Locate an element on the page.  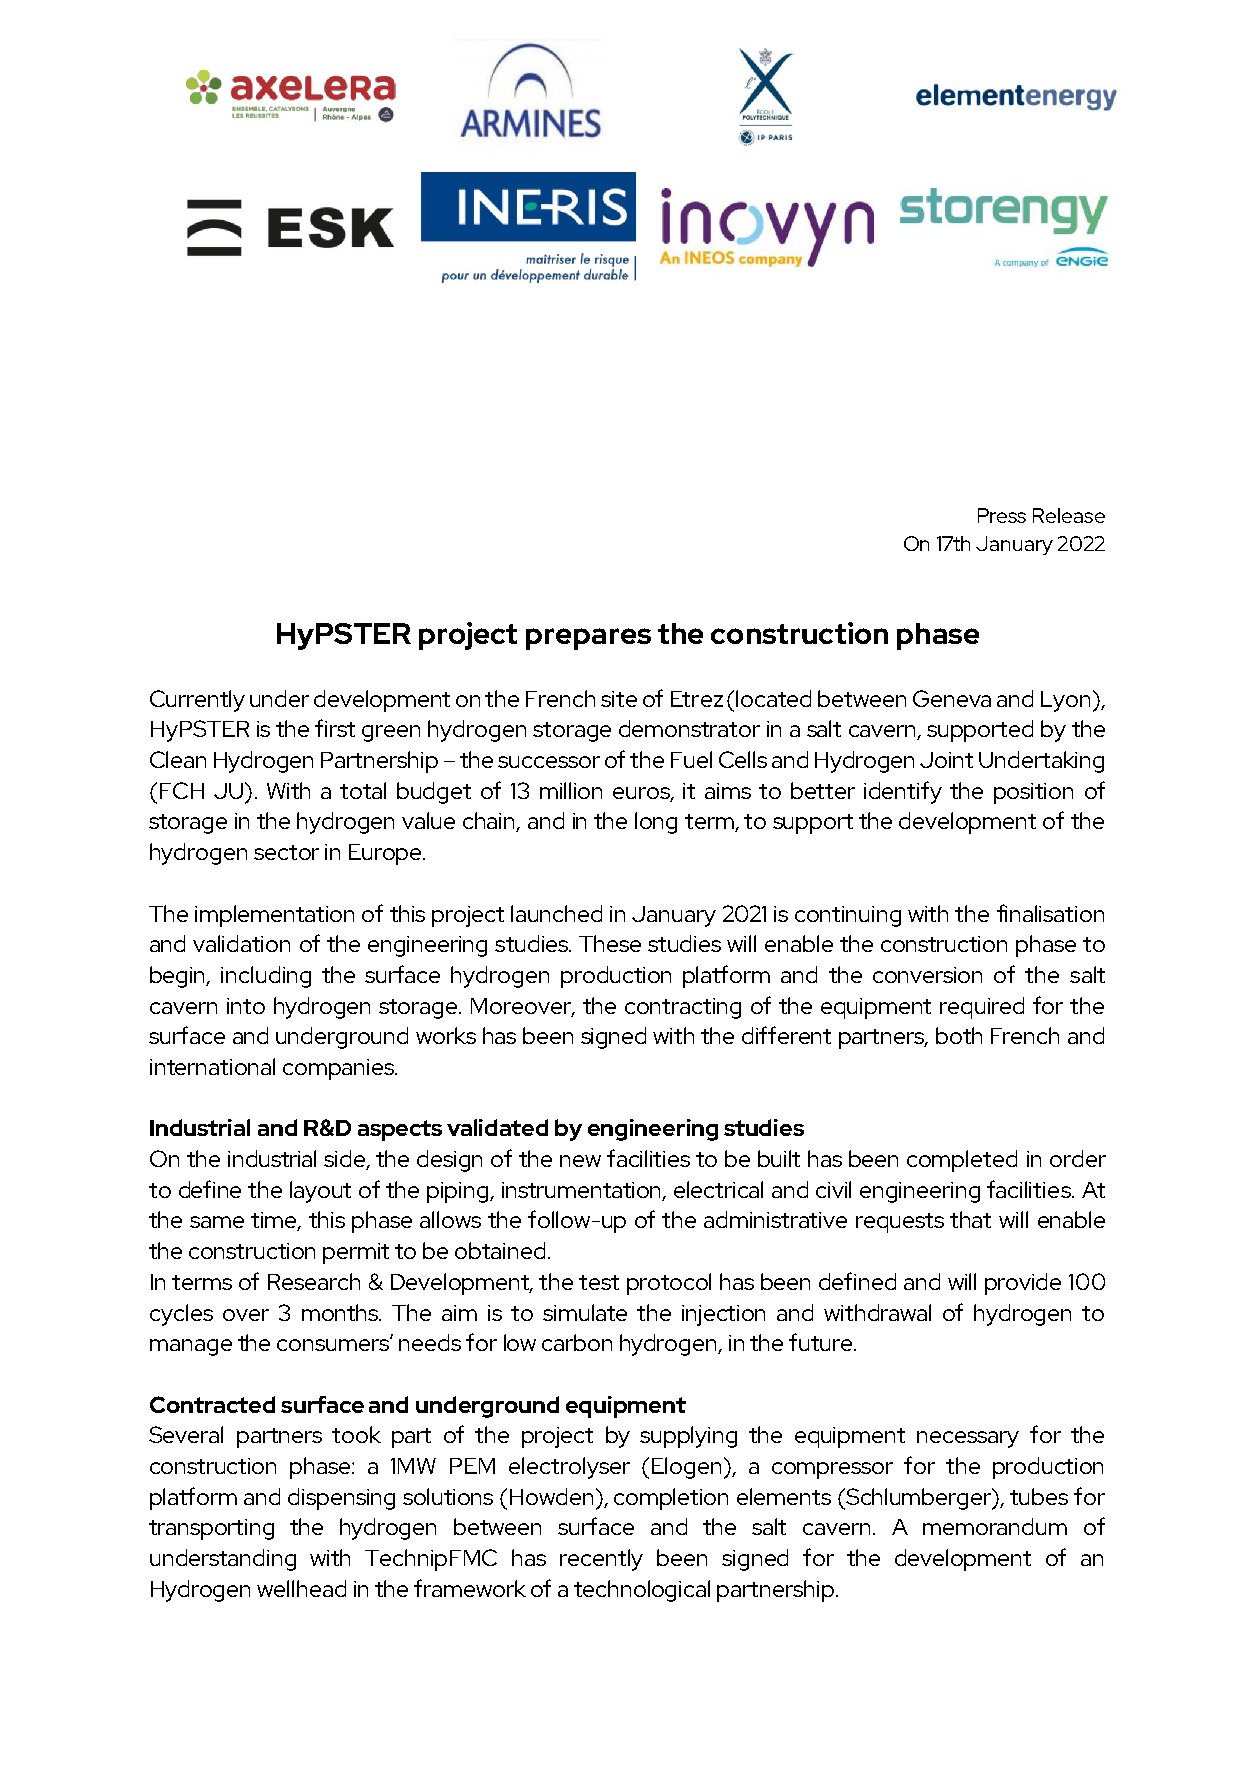
time is located at coordinates (275, 1221).
